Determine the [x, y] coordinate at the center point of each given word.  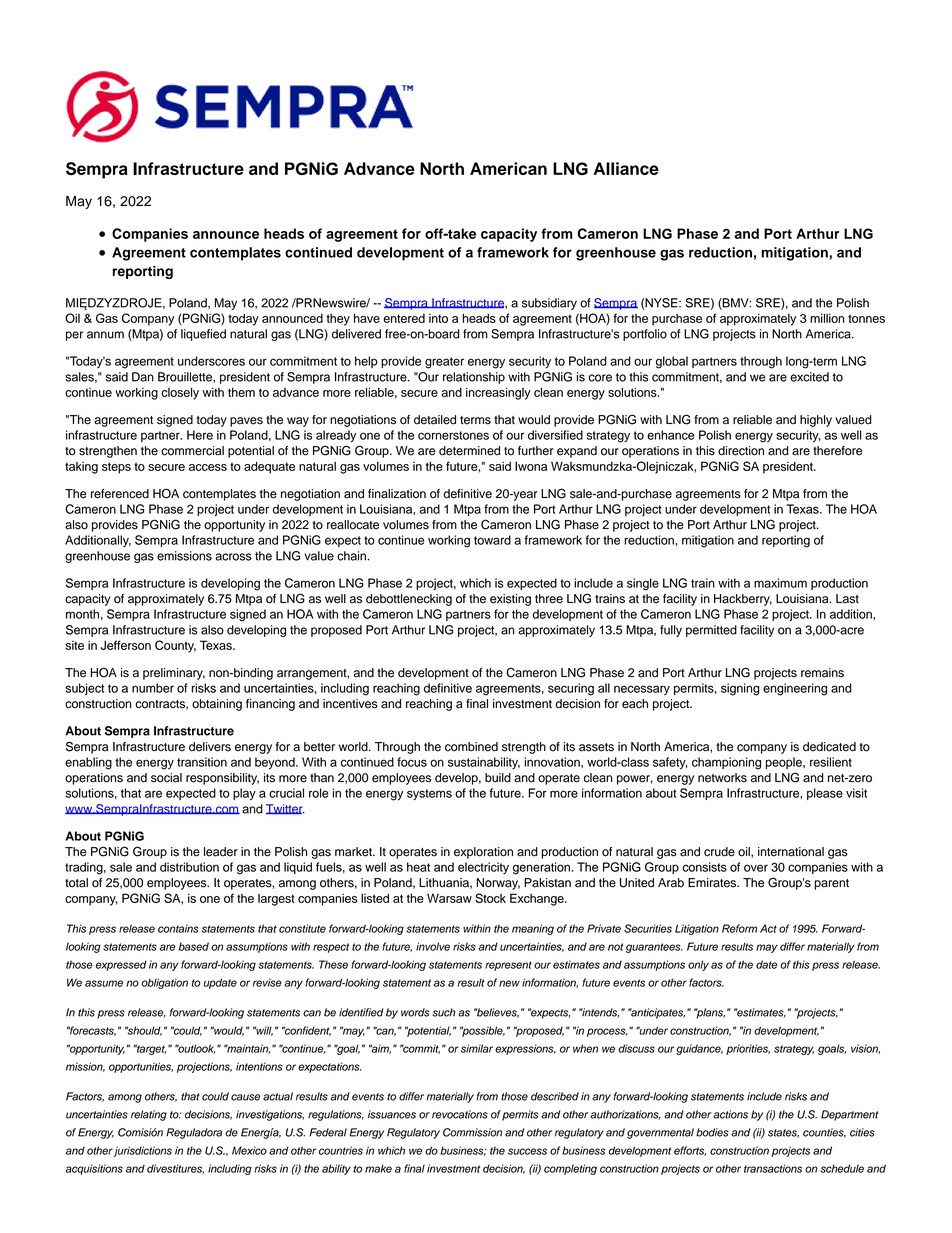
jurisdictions [143, 1151]
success [527, 1151]
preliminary [174, 674]
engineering [795, 689]
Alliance [626, 168]
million [827, 318]
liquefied [203, 335]
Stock [490, 898]
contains [178, 928]
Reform [739, 928]
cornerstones [453, 435]
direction [741, 451]
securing [571, 689]
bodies [712, 1132]
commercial [192, 451]
